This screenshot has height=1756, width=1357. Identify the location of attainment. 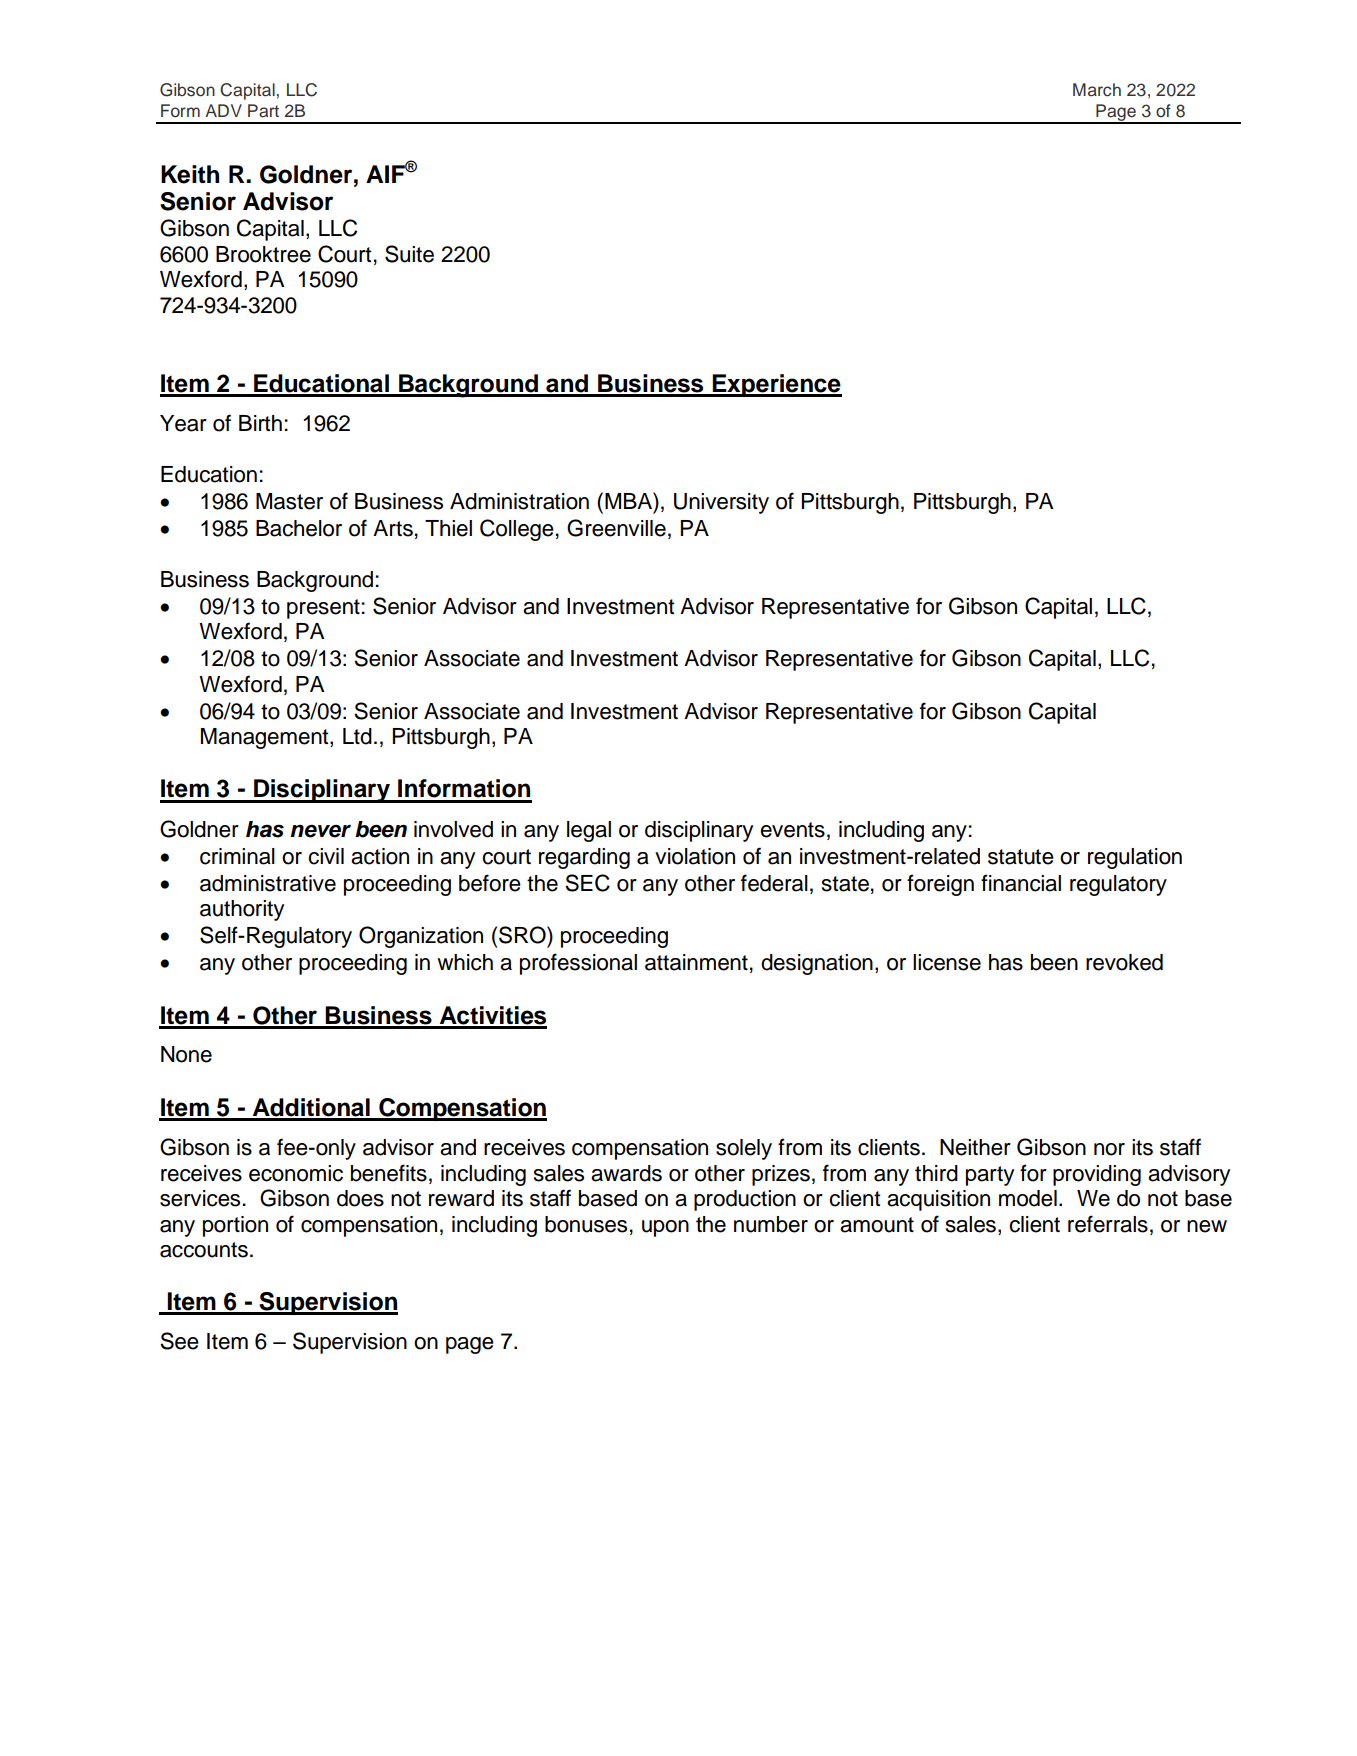
(696, 962).
